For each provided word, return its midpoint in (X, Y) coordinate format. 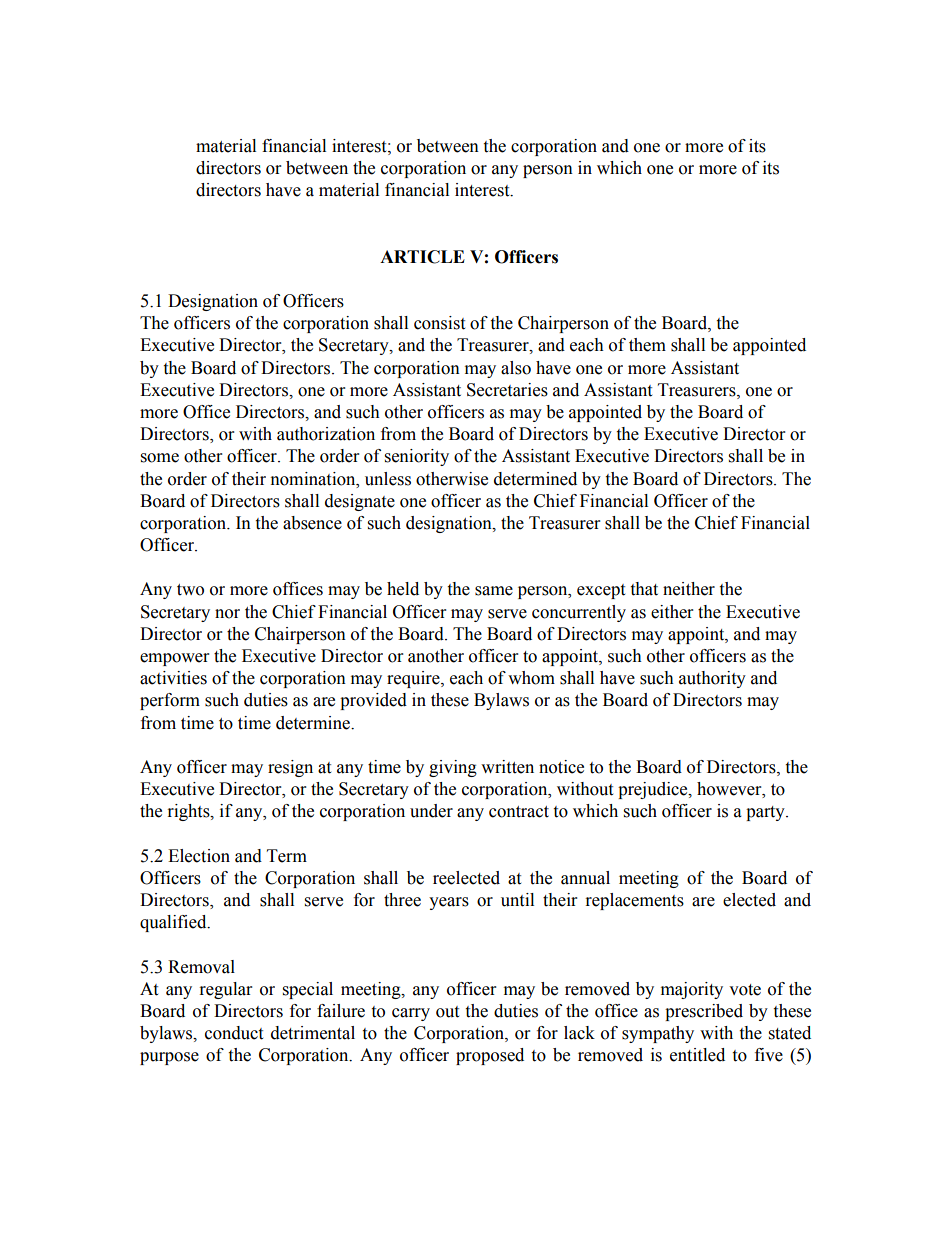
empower (174, 659)
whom (531, 678)
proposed (490, 1056)
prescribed (704, 1012)
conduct (234, 1033)
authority (712, 679)
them (647, 345)
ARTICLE (422, 257)
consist (439, 323)
